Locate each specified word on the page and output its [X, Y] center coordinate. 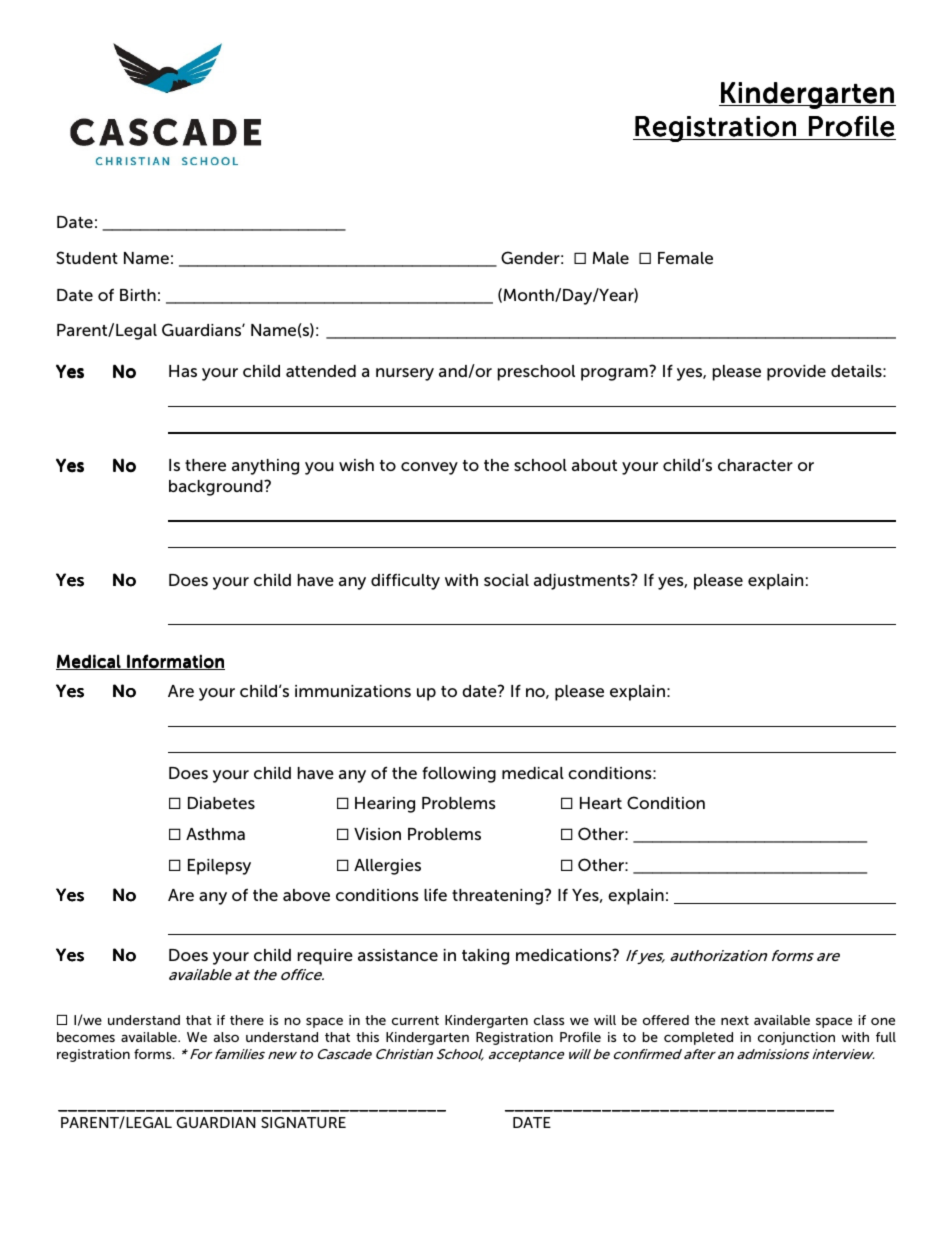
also [226, 1037]
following [459, 775]
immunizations [353, 691]
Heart [601, 803]
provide [796, 373]
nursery [405, 374]
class [549, 1020]
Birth [138, 295]
